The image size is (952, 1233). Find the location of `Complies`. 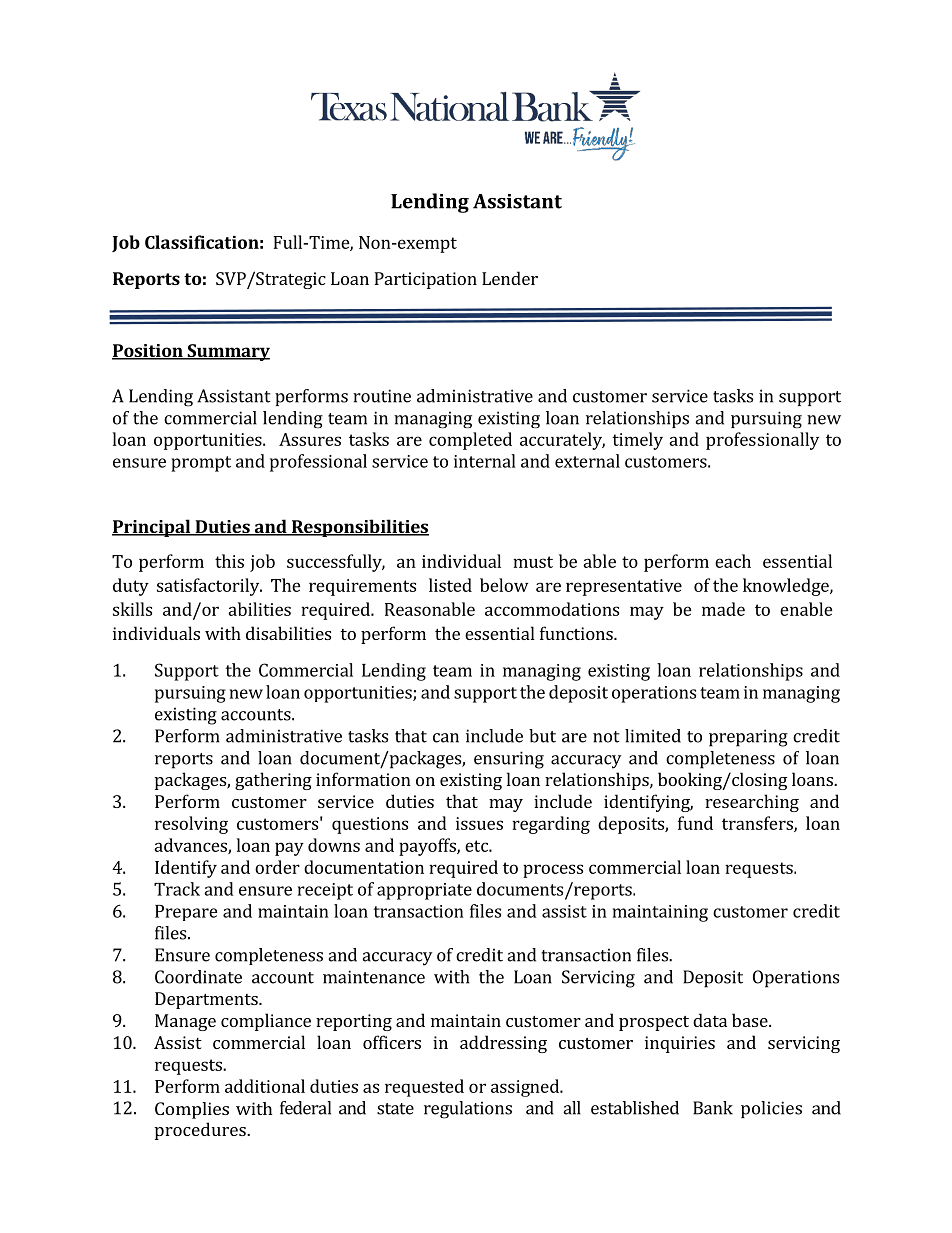

Complies is located at coordinates (192, 1110).
